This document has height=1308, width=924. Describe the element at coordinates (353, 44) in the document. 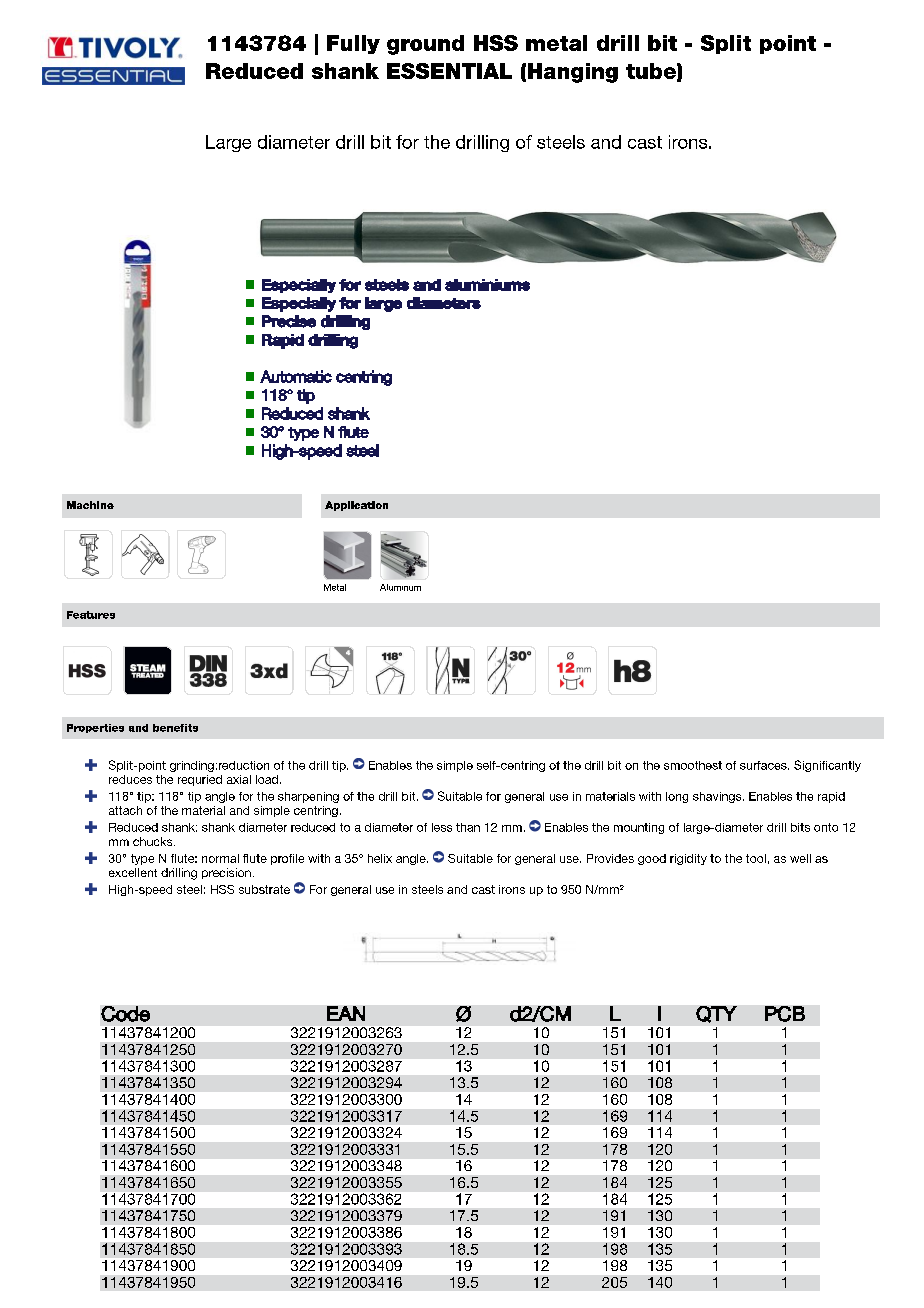

I see `Fully` at that location.
